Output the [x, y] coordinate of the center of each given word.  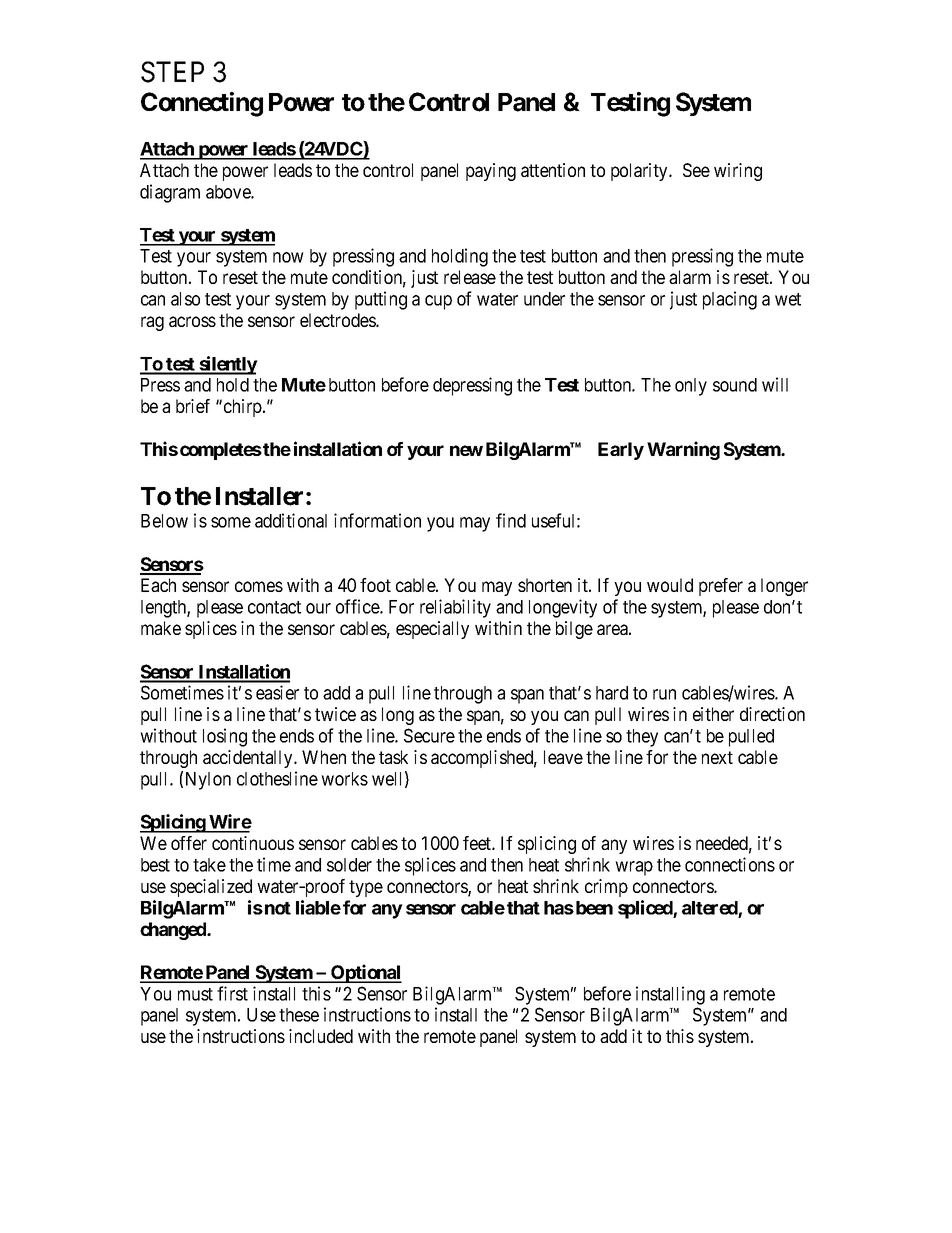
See [696, 170]
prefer [721, 587]
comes [259, 586]
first [232, 993]
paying [491, 172]
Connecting [202, 104]
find [511, 520]
